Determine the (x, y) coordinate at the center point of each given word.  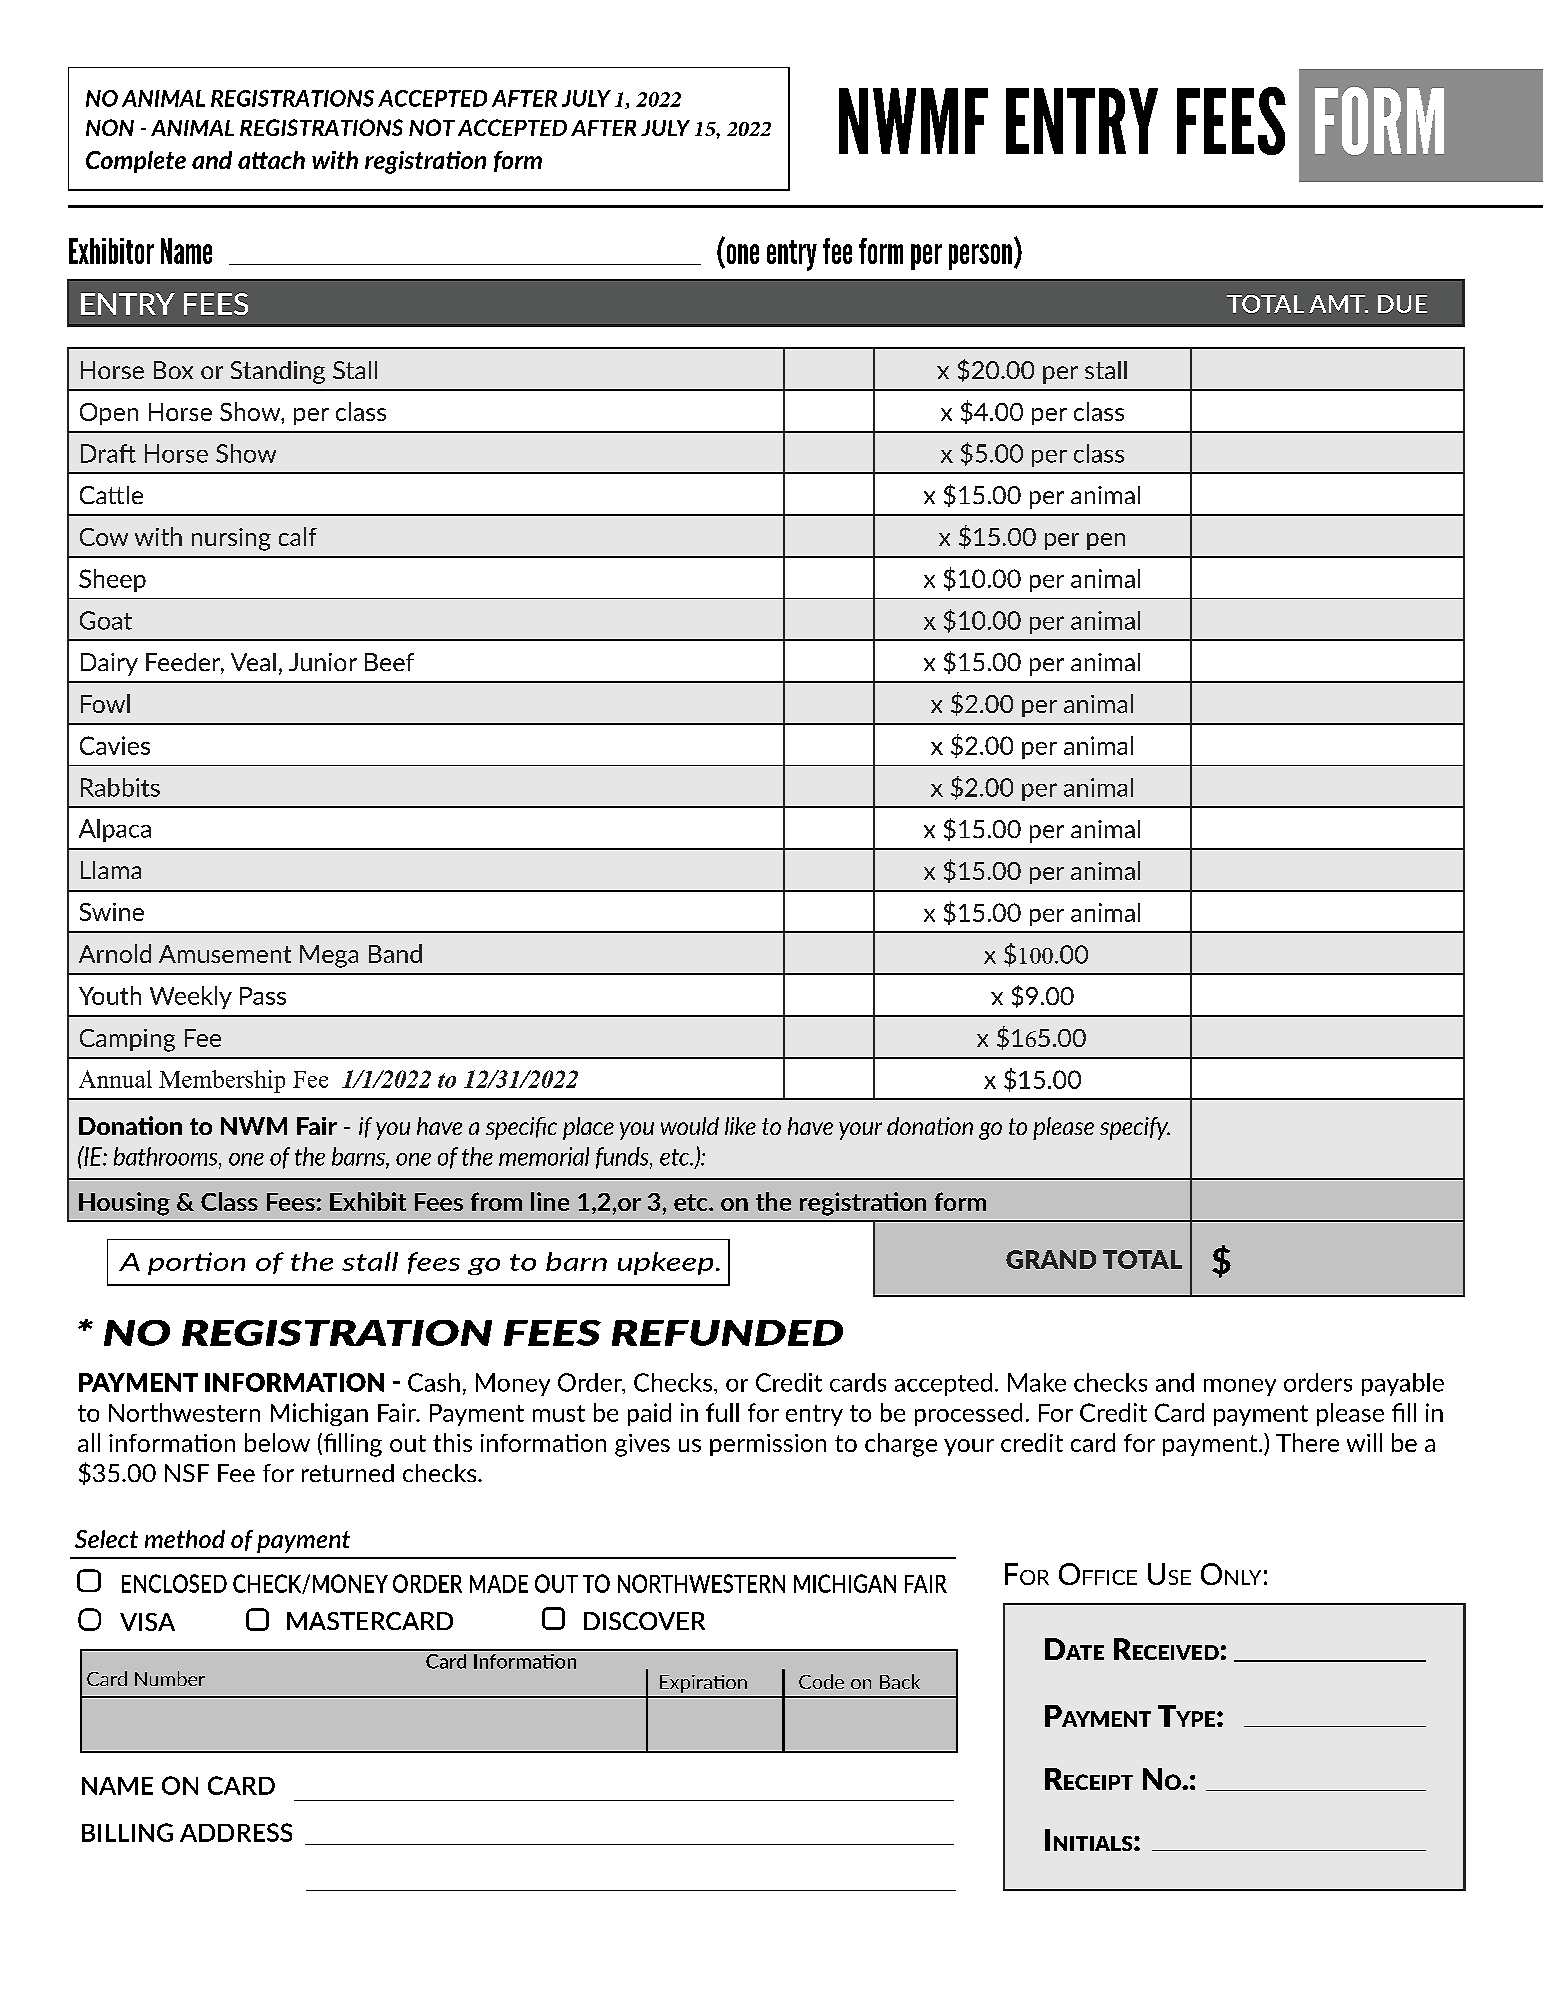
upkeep (665, 1263)
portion (196, 1263)
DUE (1402, 304)
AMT (1338, 304)
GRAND (1051, 1259)
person (980, 257)
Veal (253, 662)
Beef (389, 662)
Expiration (703, 1684)
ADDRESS (236, 1832)
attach (271, 160)
